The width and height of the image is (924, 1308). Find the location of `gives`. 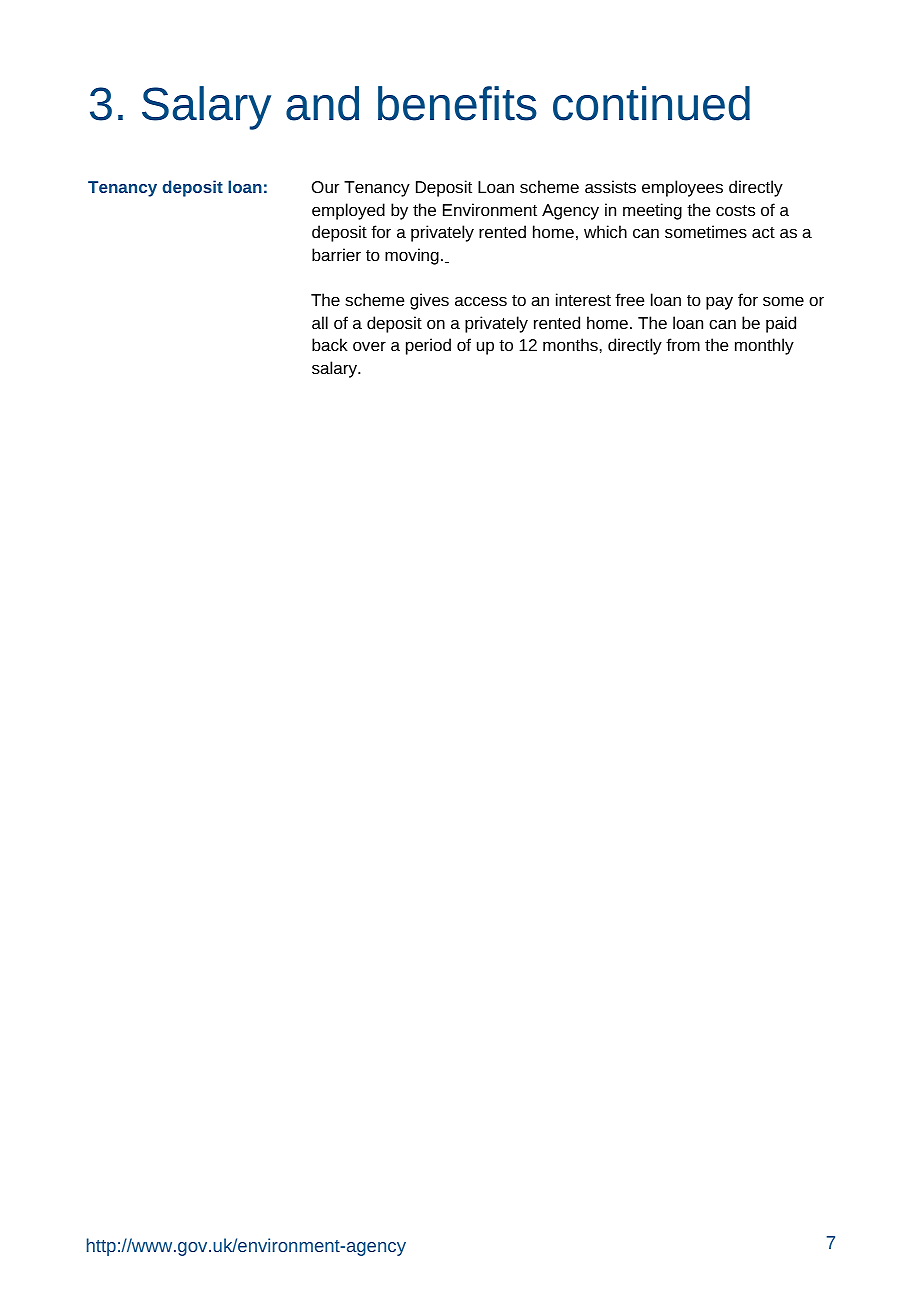

gives is located at coordinates (429, 301).
